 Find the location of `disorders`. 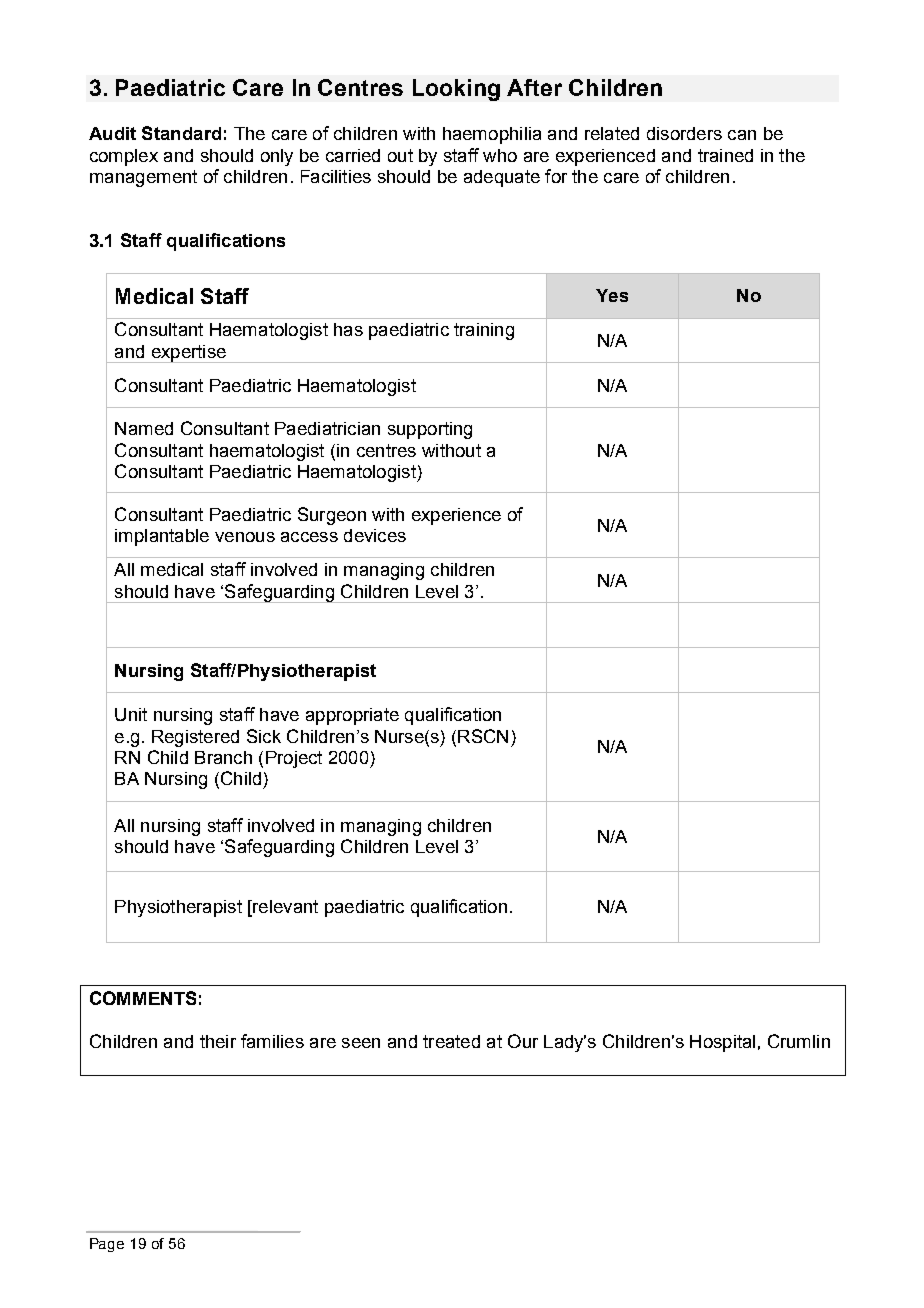

disorders is located at coordinates (684, 133).
